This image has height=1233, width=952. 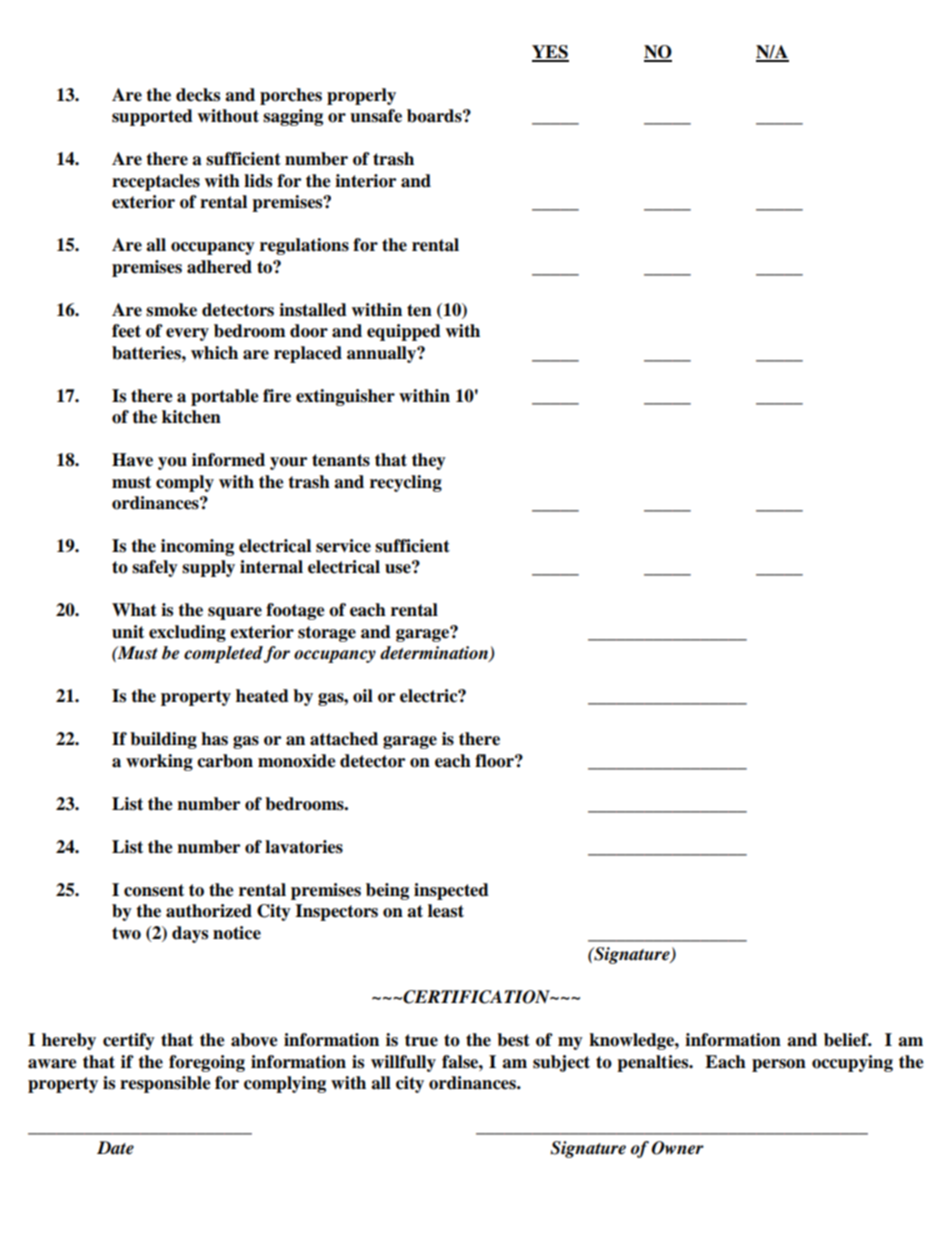 What do you see at coordinates (163, 740) in the image?
I see `building` at bounding box center [163, 740].
